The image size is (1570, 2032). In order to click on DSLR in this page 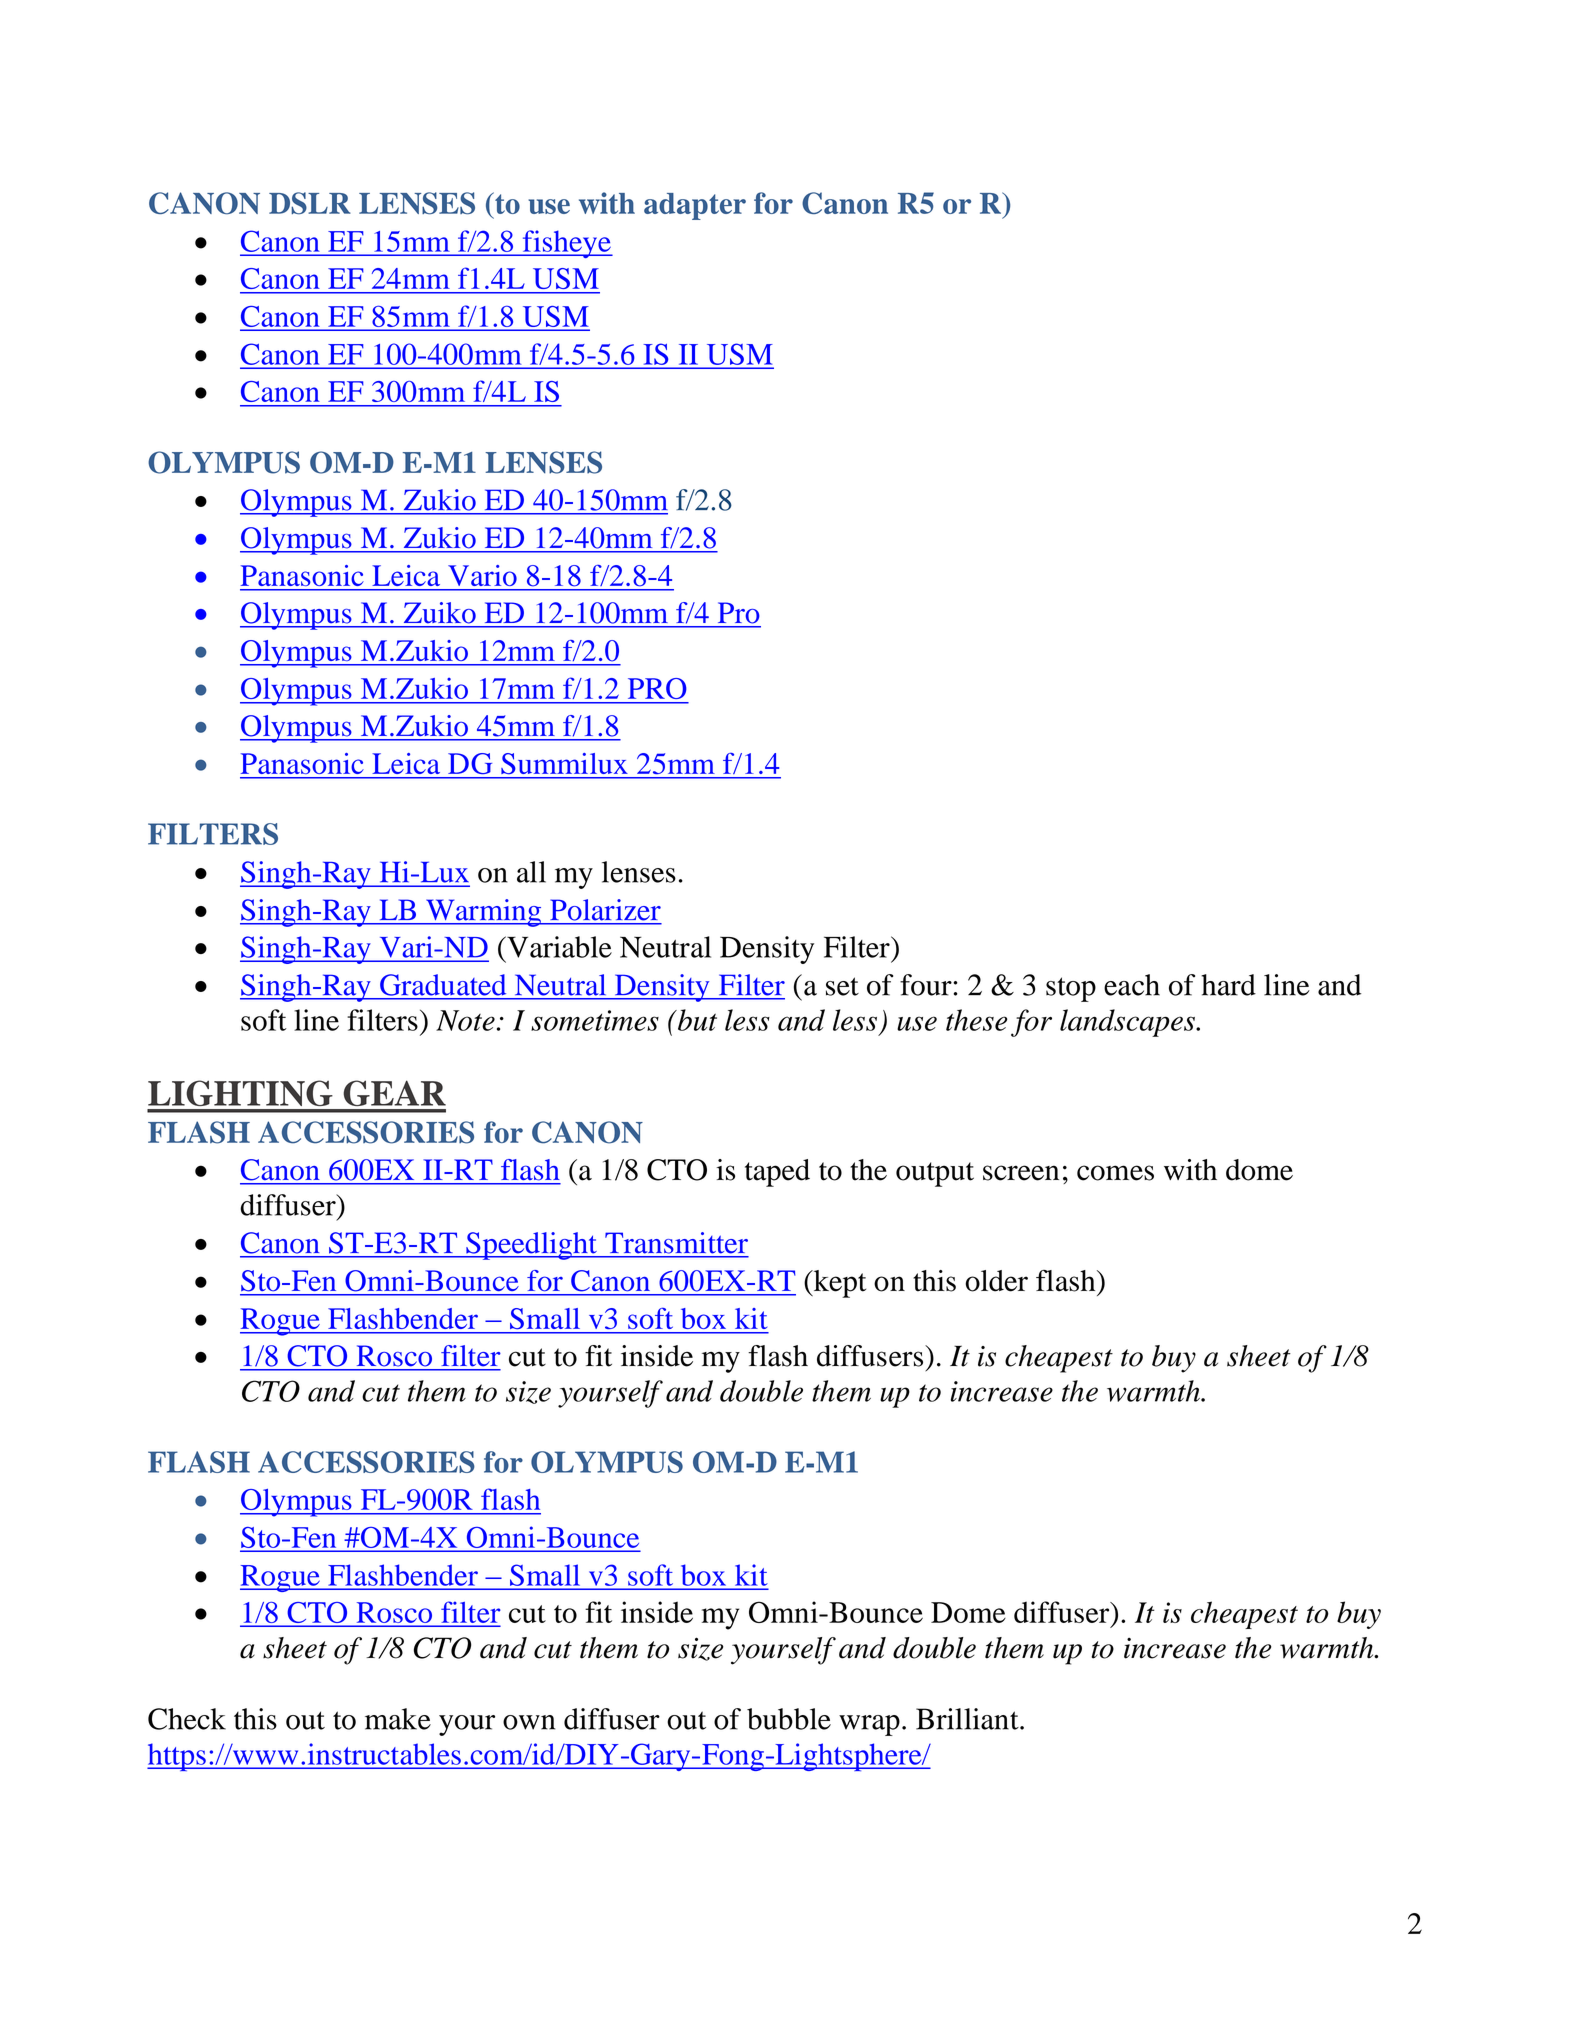, I will do `click(310, 203)`.
